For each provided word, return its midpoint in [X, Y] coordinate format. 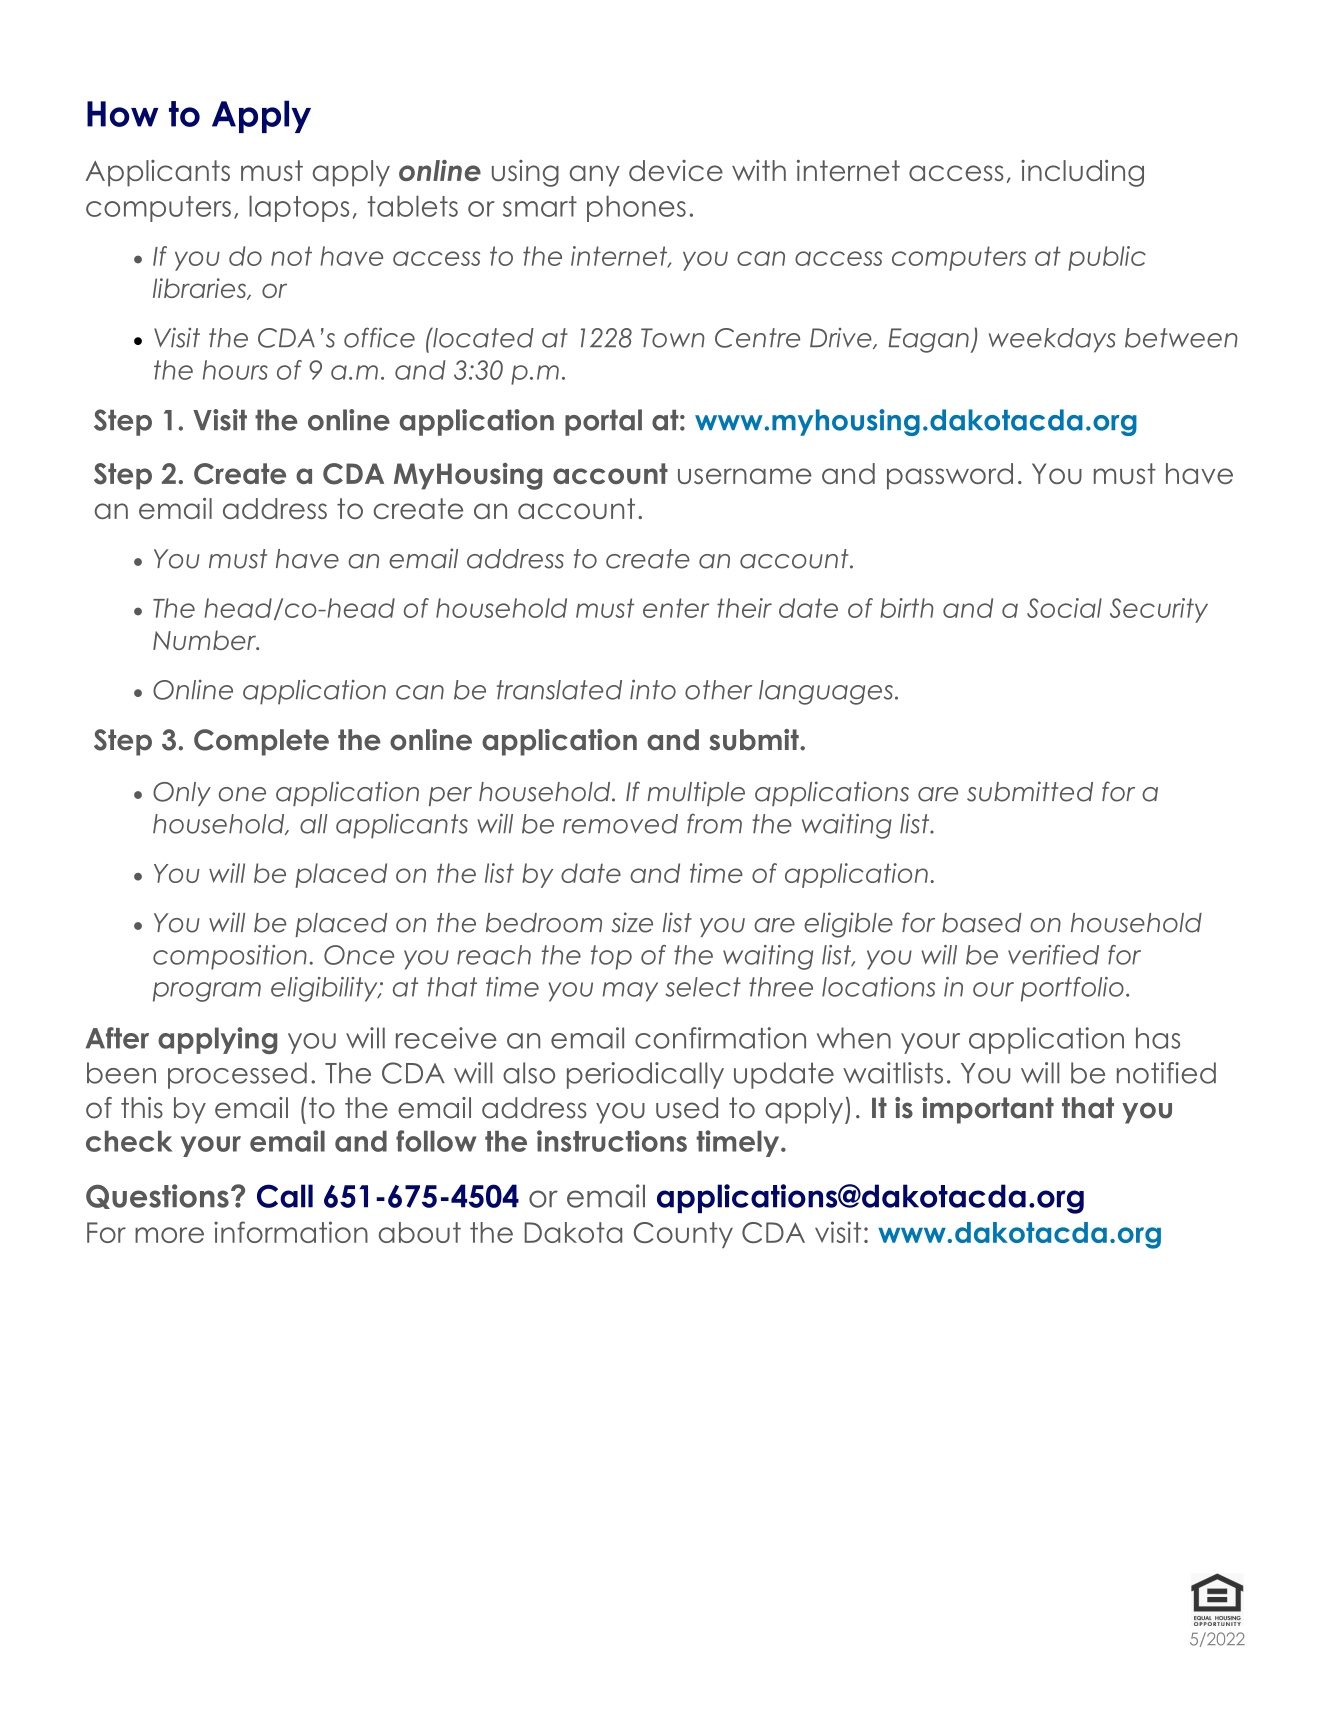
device [676, 170]
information [291, 1232]
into [653, 689]
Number [206, 640]
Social [1064, 608]
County [683, 1235]
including [1082, 173]
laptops [299, 208]
